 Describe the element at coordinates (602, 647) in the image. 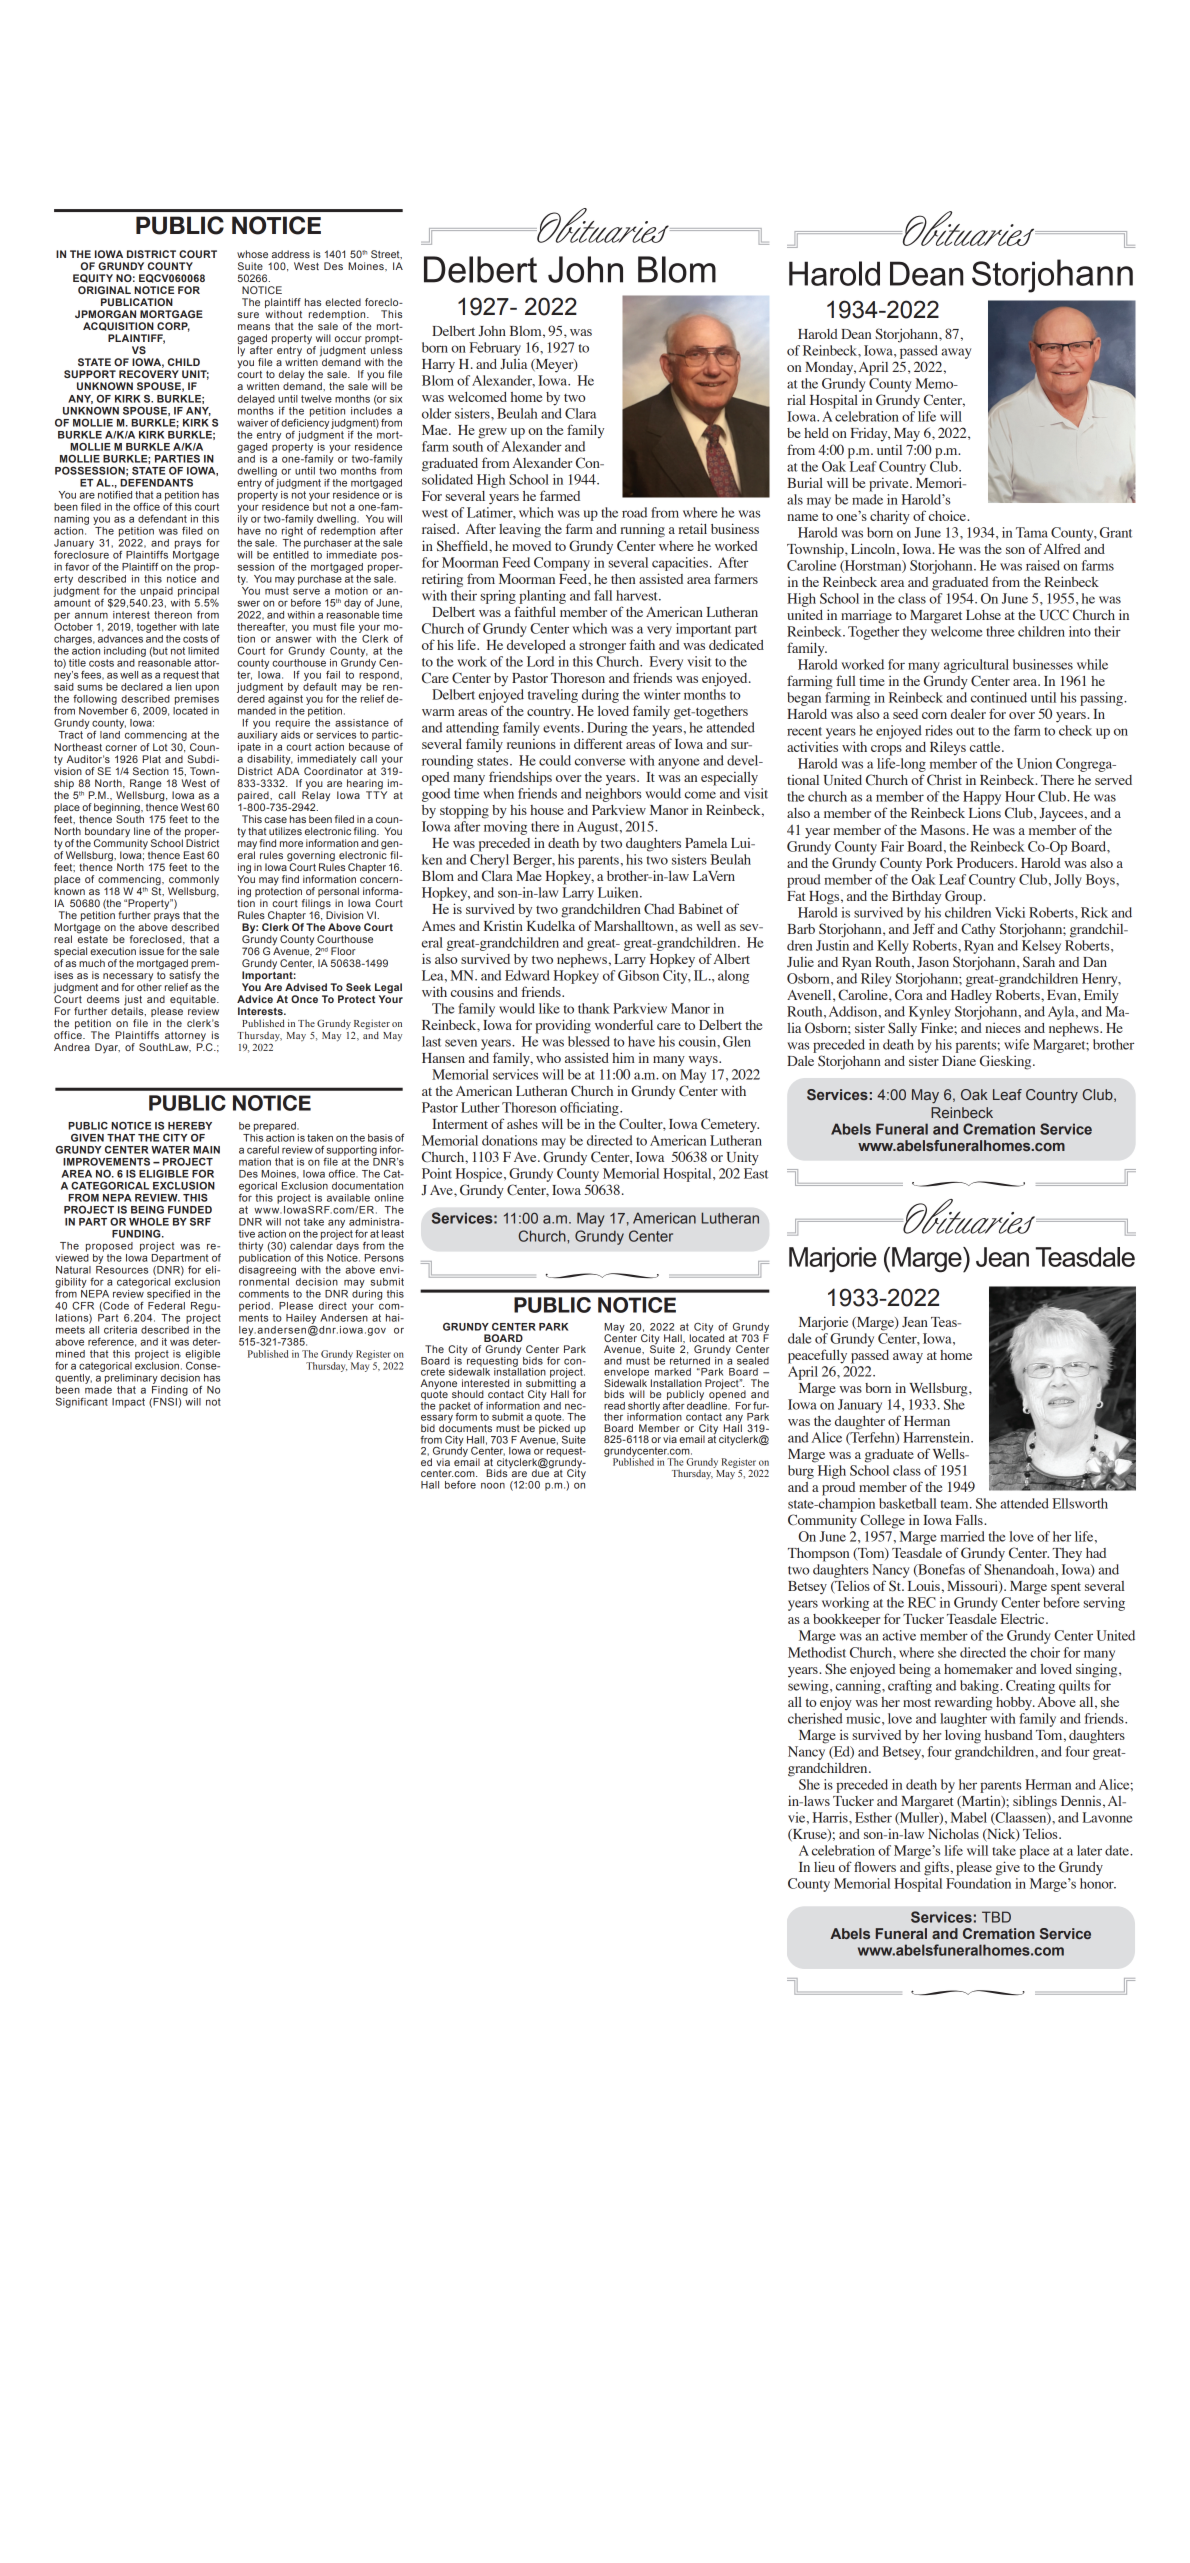

I see `stronger` at that location.
